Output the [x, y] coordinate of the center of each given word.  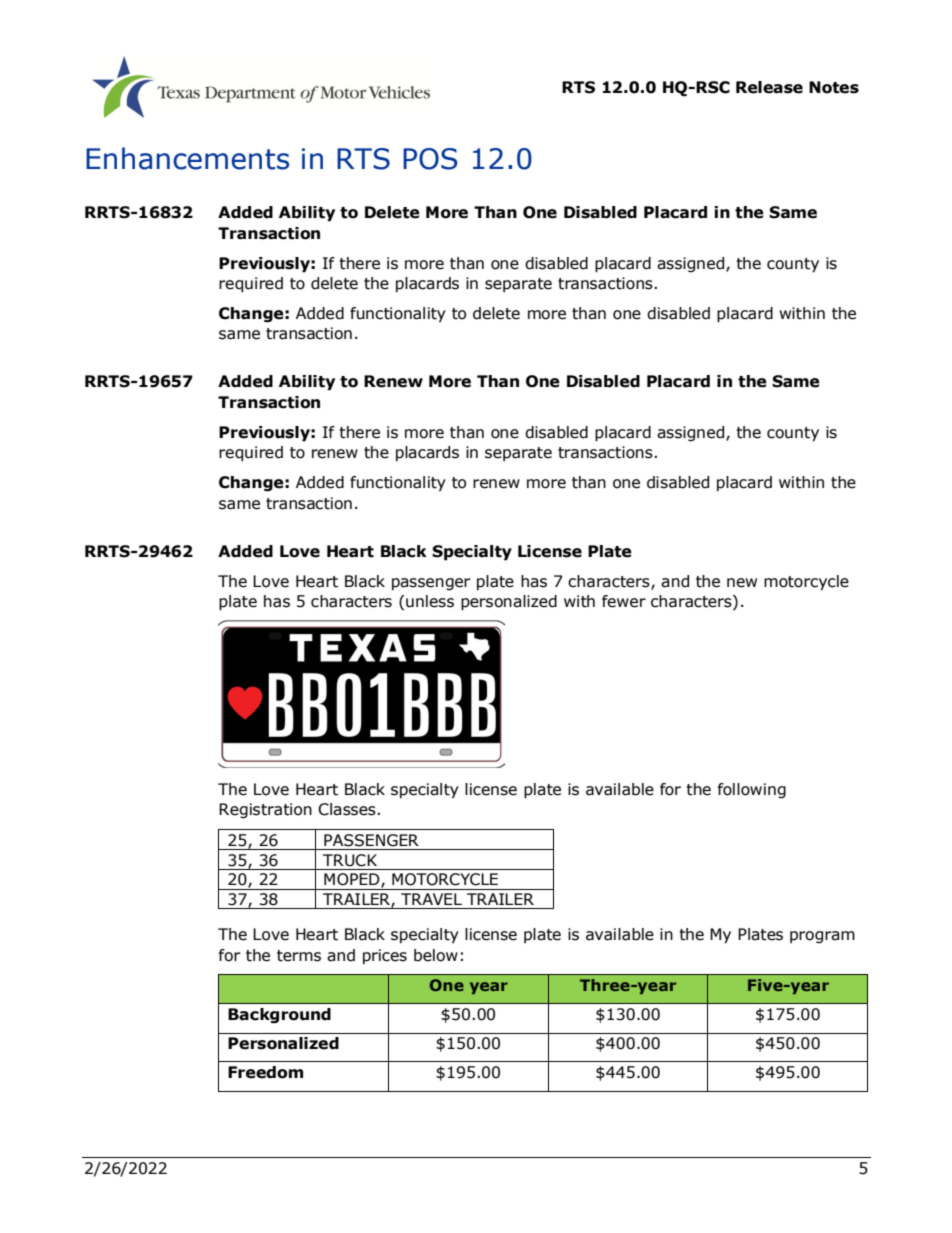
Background [279, 1016]
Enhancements [187, 158]
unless [430, 601]
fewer [624, 601]
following [752, 790]
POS [430, 159]
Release [769, 87]
